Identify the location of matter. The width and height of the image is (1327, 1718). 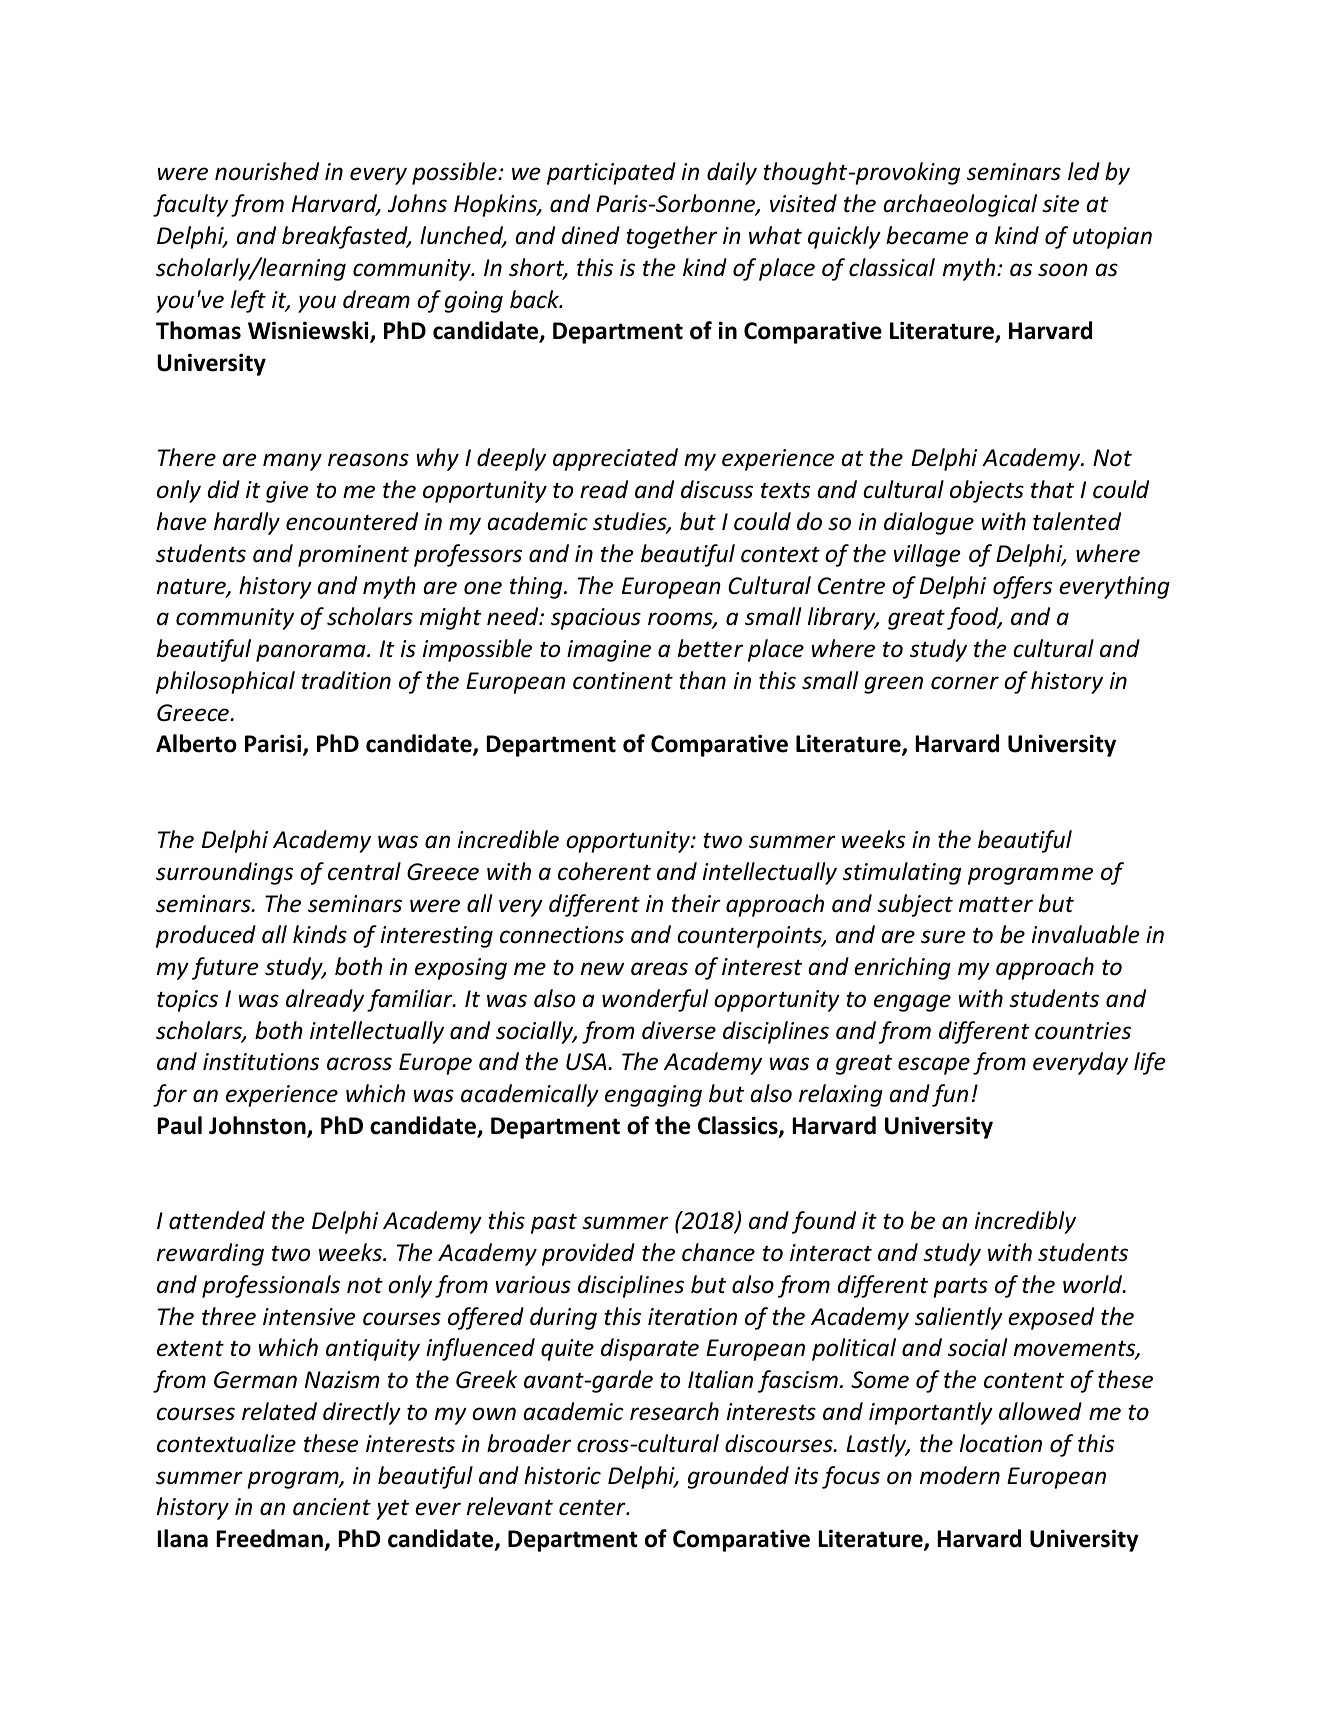
(996, 905).
